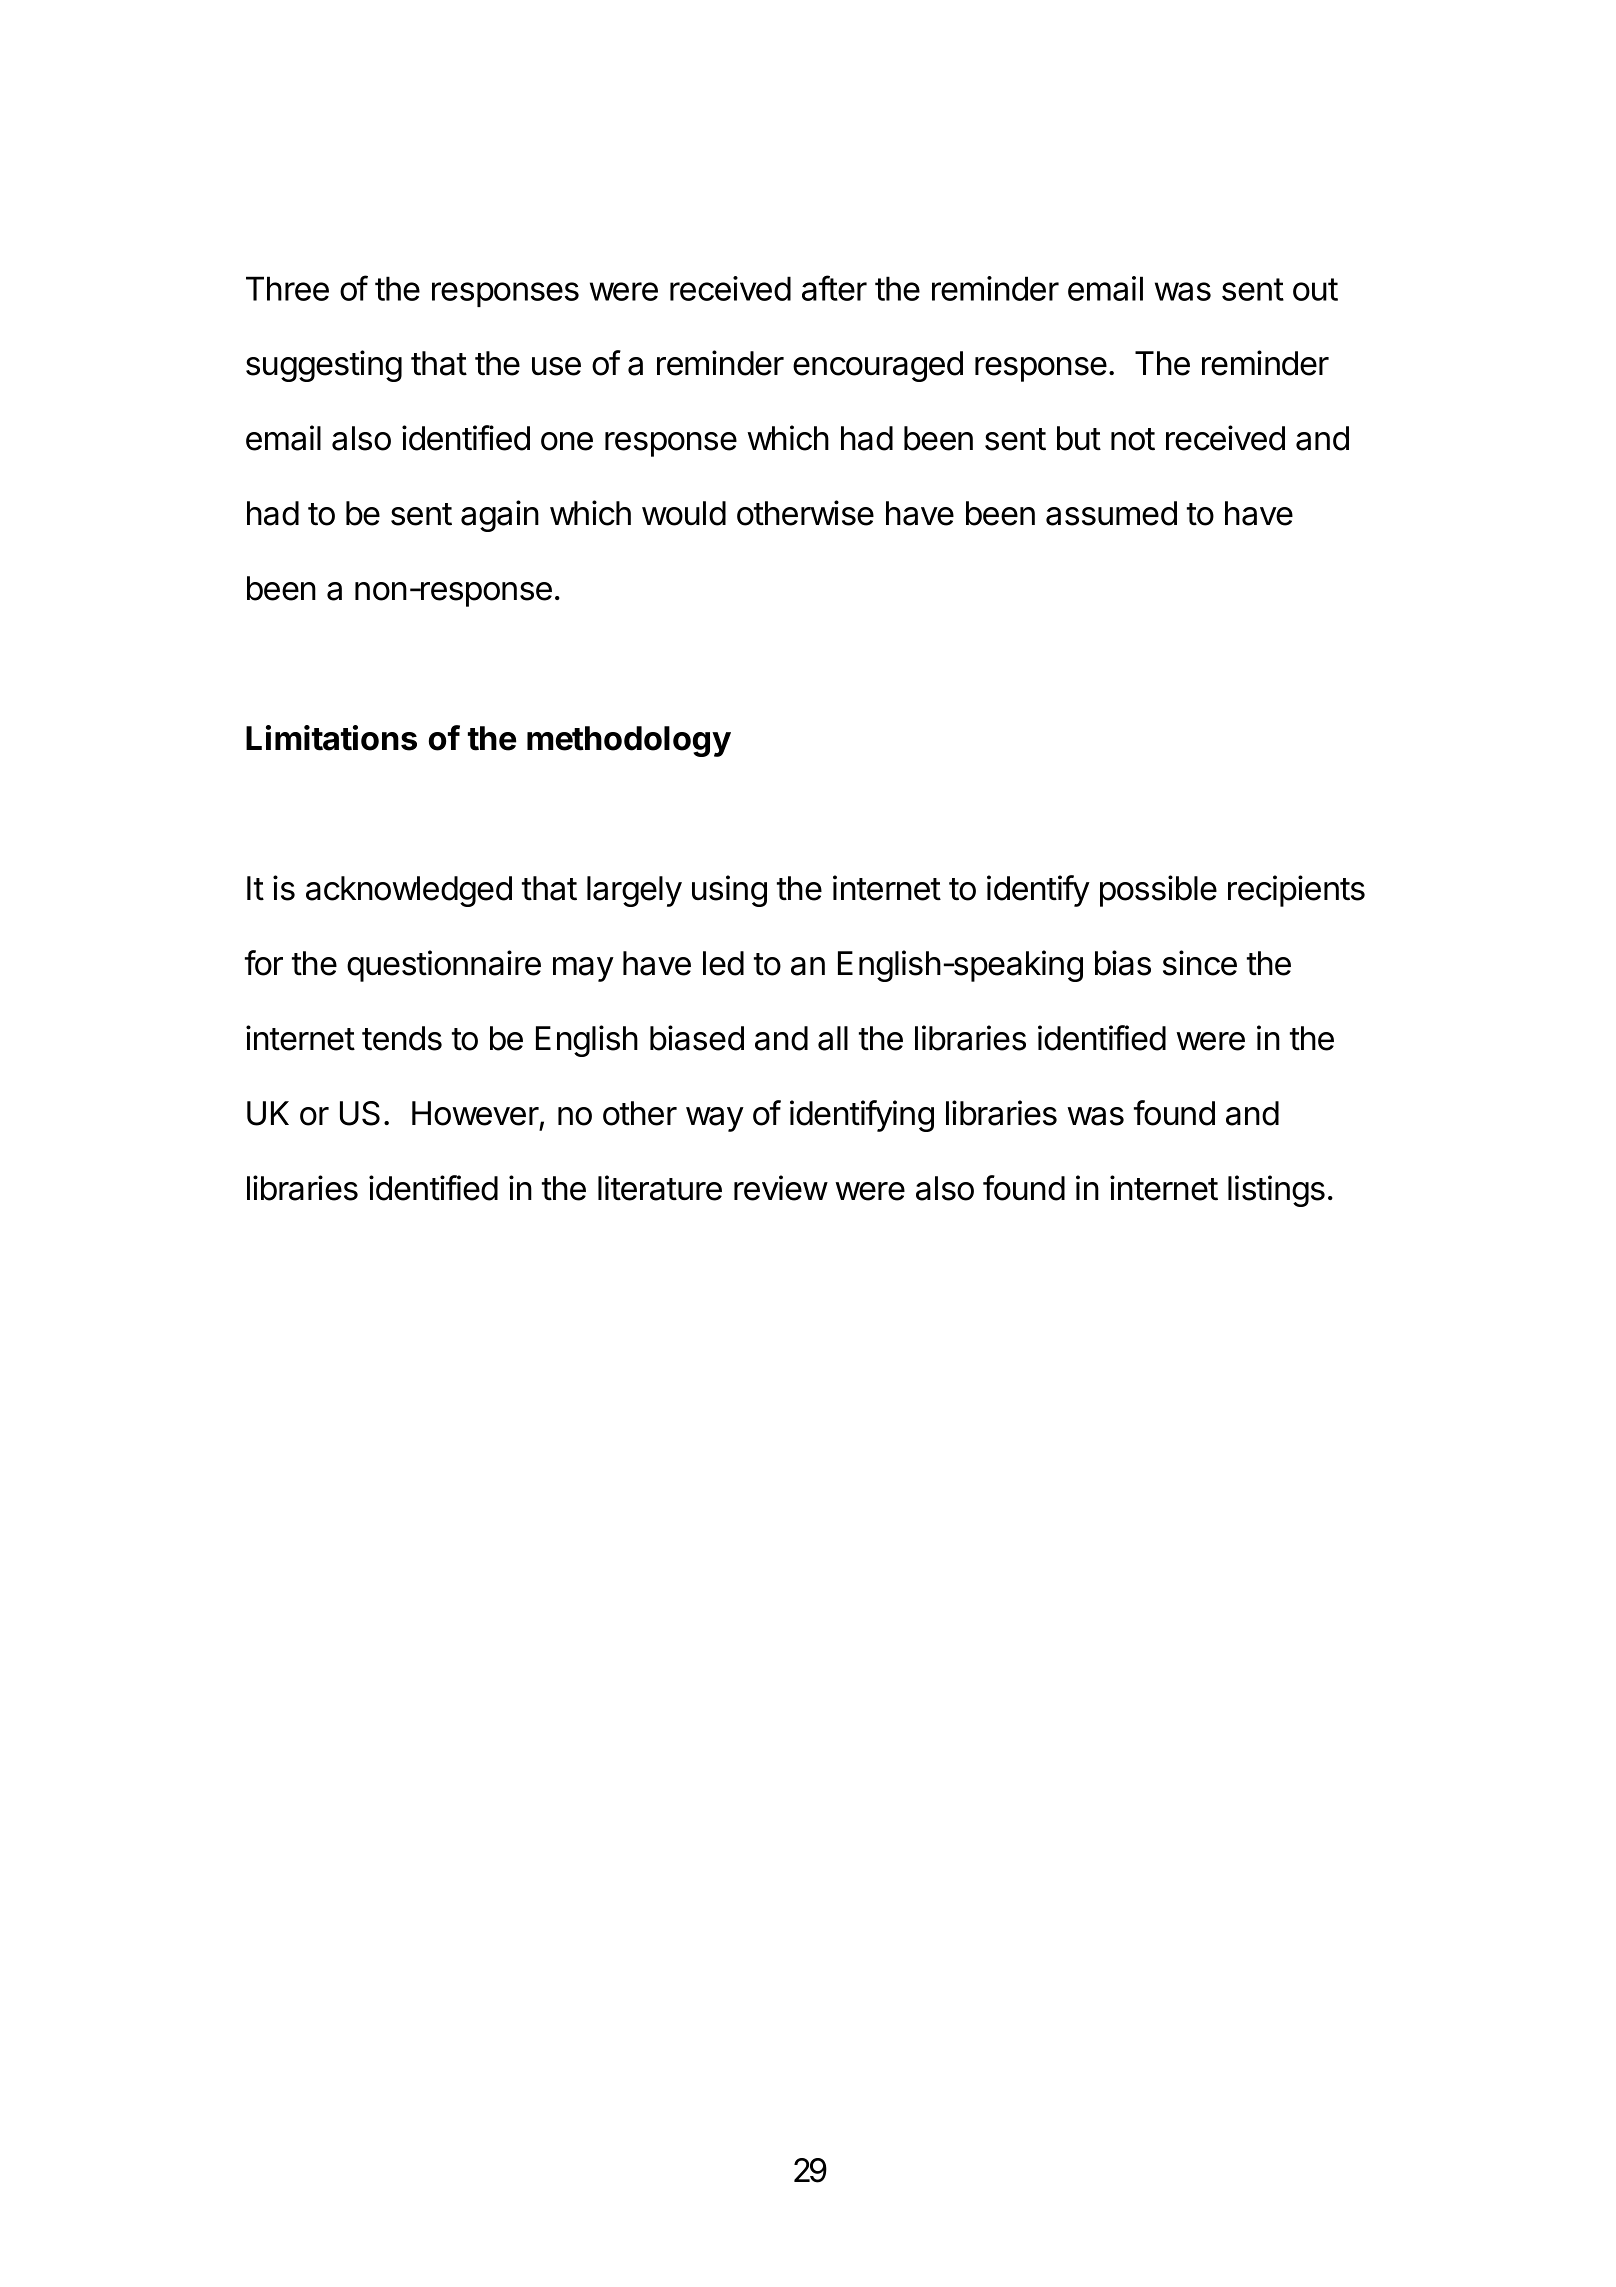  Describe the element at coordinates (287, 288) in the screenshot. I see `Three` at that location.
